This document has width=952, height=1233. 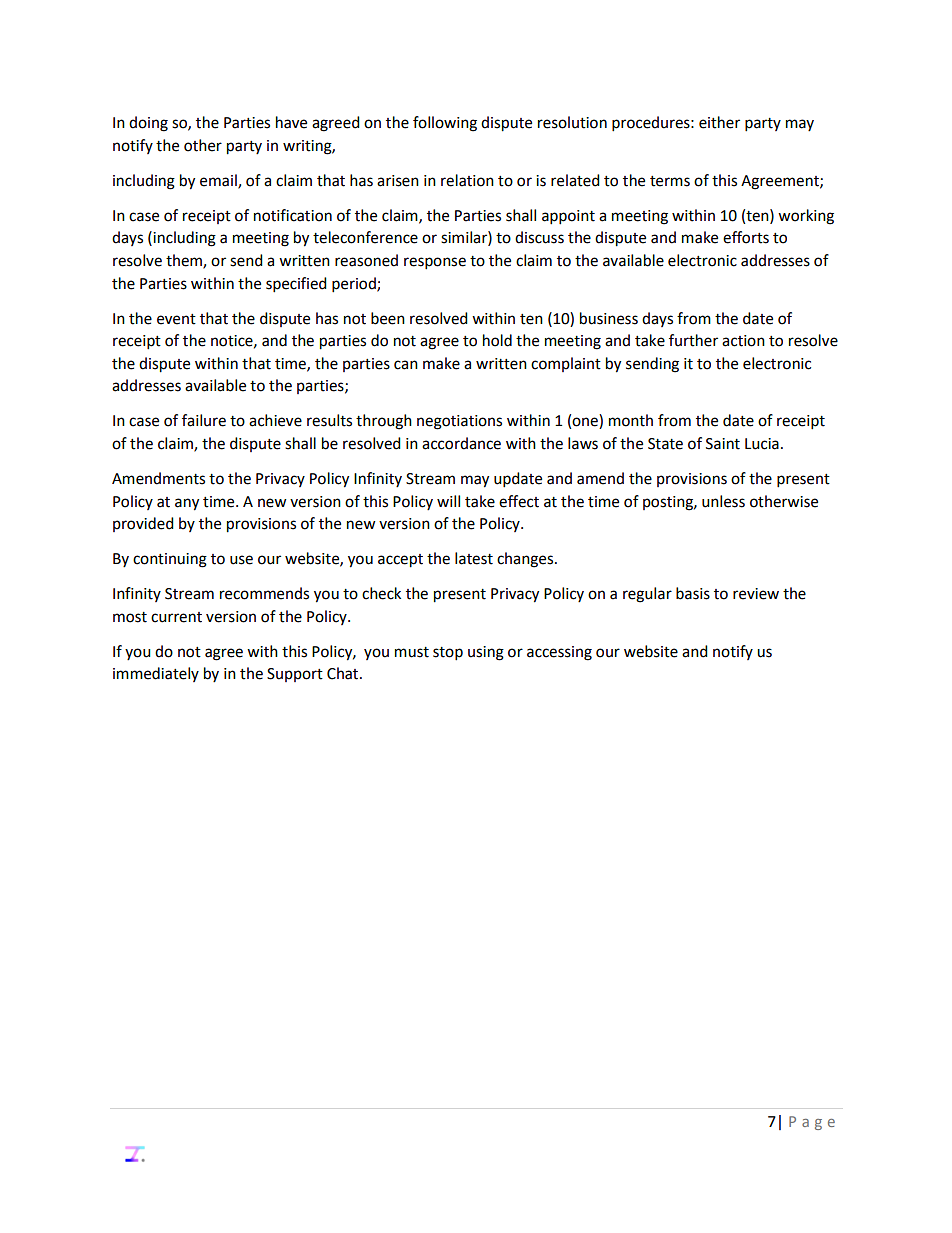 What do you see at coordinates (719, 122) in the document?
I see `either` at bounding box center [719, 122].
